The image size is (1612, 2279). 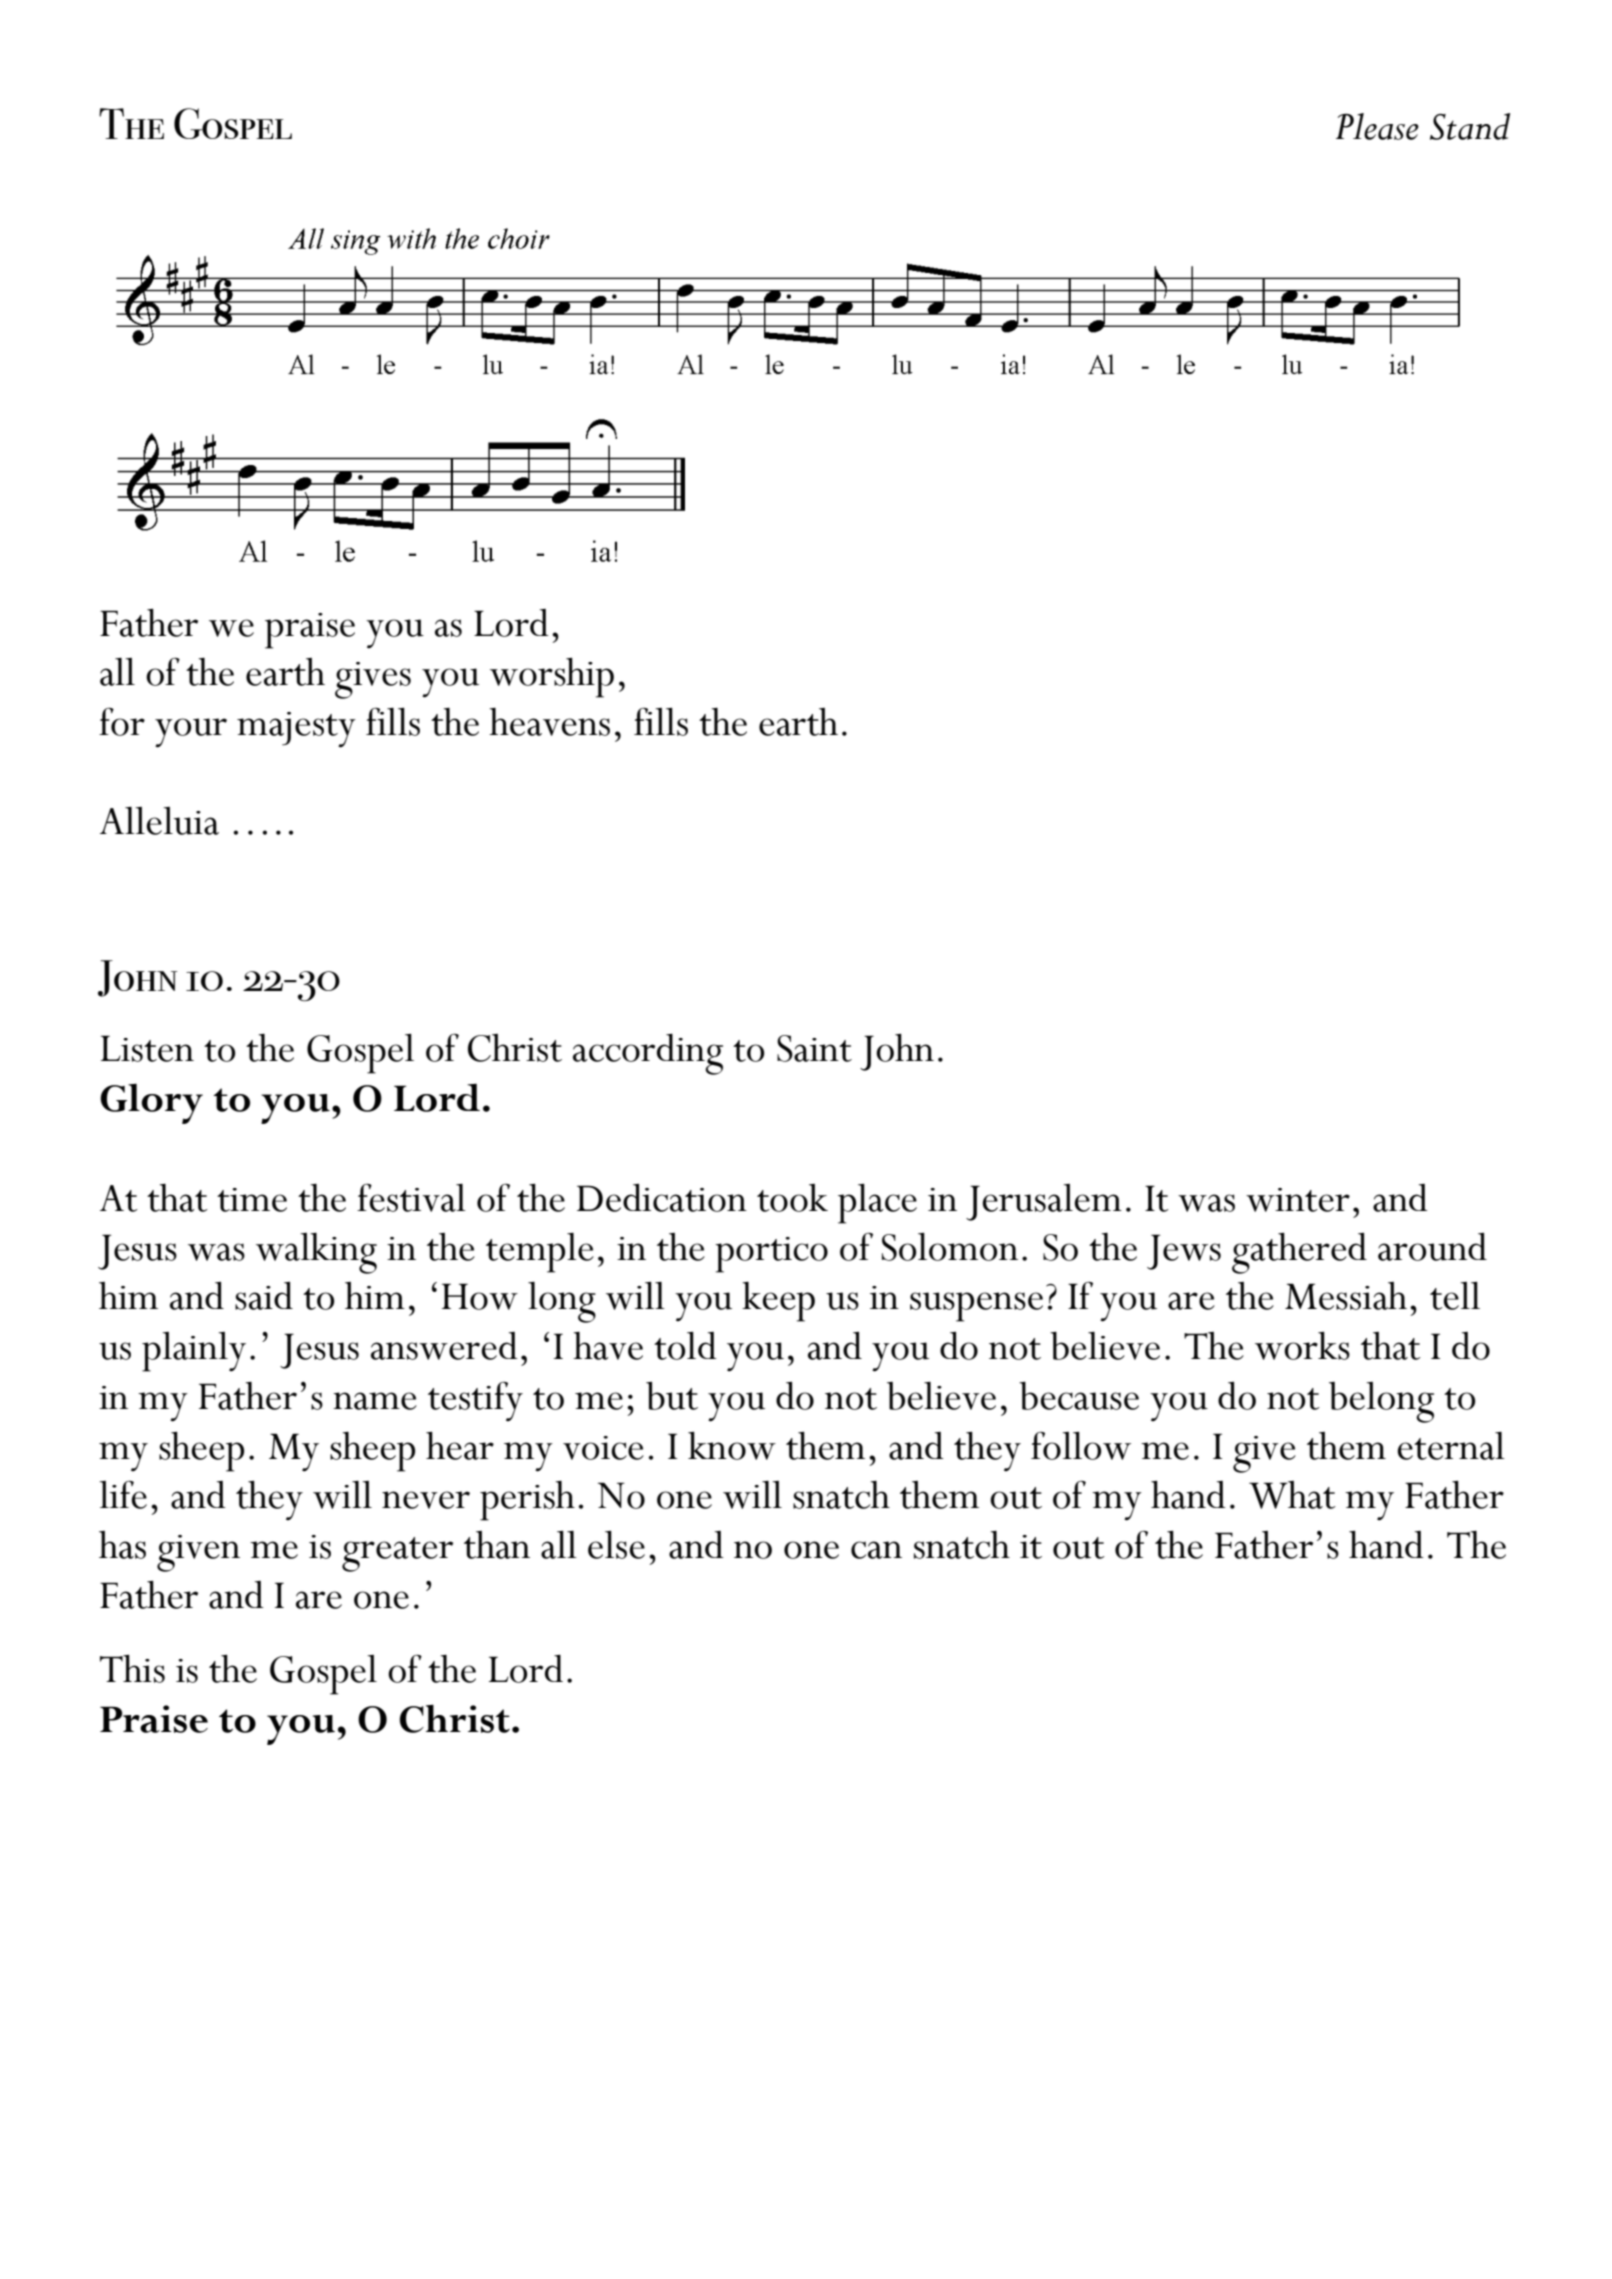 What do you see at coordinates (1470, 126) in the screenshot?
I see `Stand` at bounding box center [1470, 126].
